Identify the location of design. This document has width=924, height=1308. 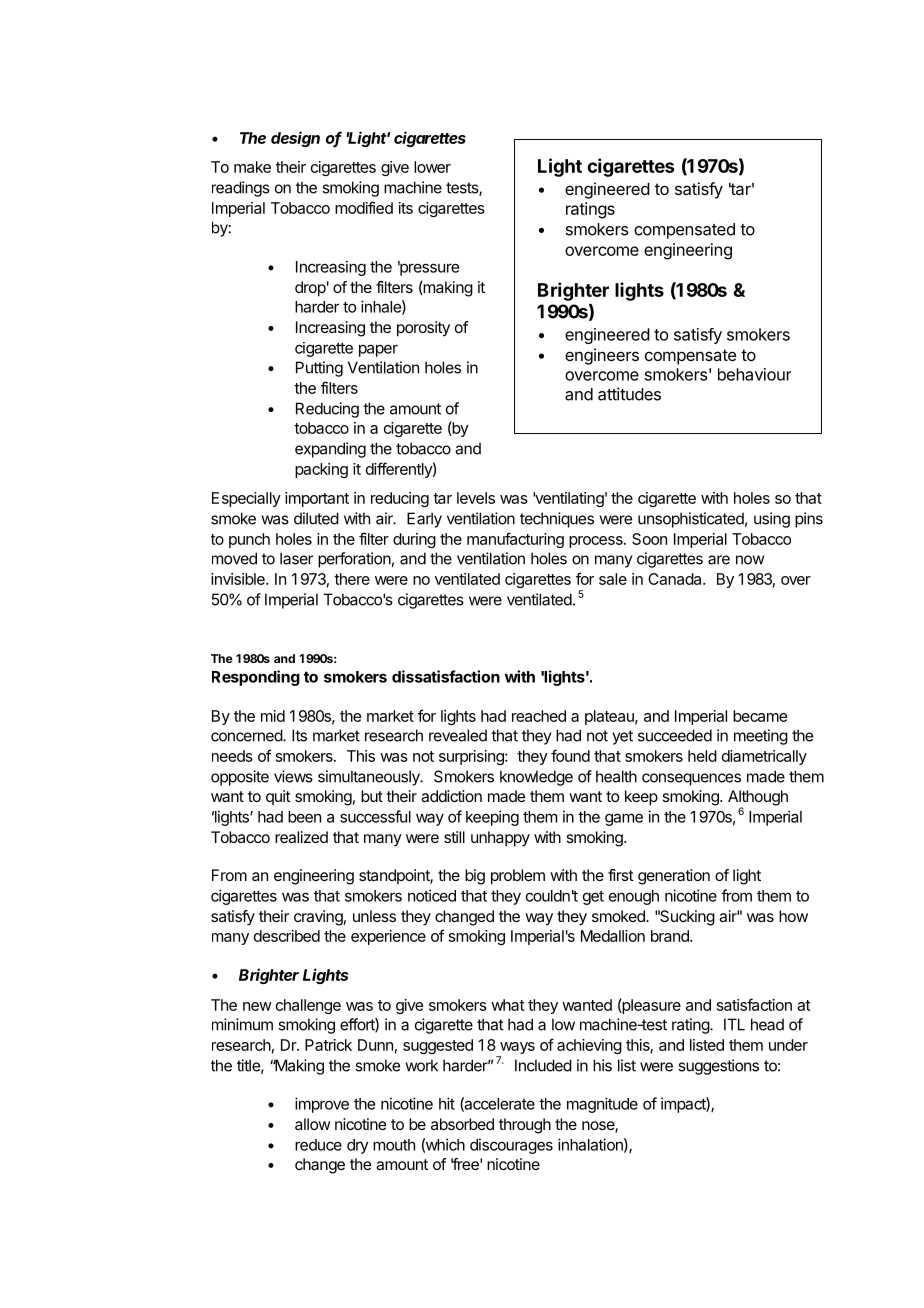
(295, 139).
